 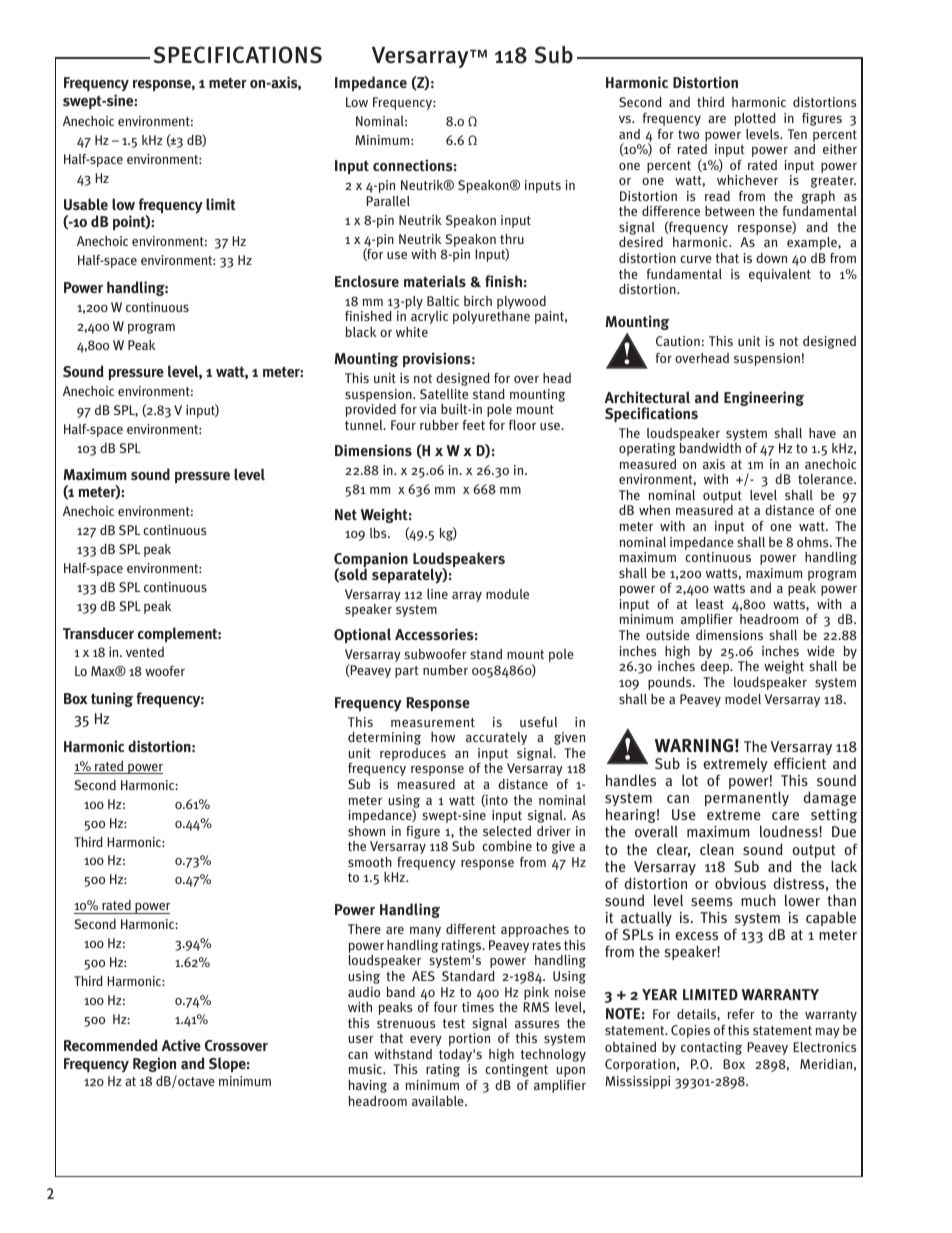 What do you see at coordinates (145, 652) in the screenshot?
I see `vented` at bounding box center [145, 652].
